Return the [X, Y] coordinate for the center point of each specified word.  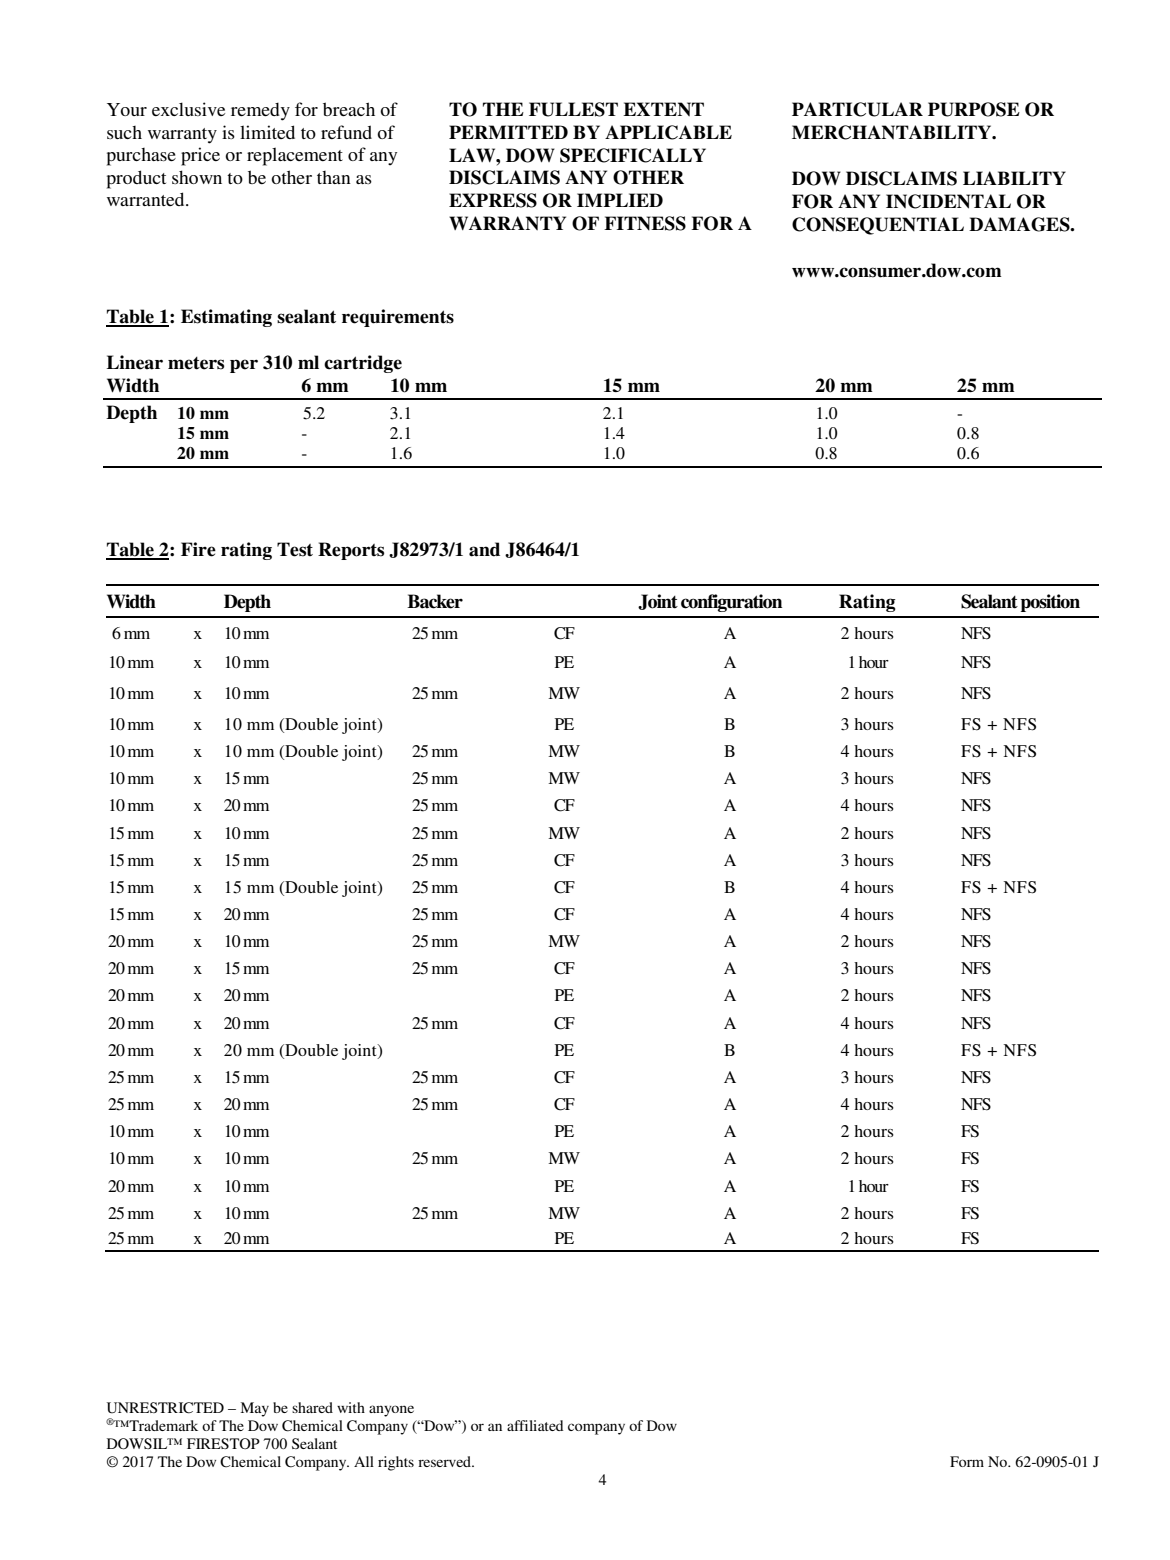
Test [295, 549]
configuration [731, 603]
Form [967, 1461]
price [200, 156]
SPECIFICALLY [633, 155]
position [1050, 603]
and [484, 549]
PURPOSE [974, 109]
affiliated [535, 1425]
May [255, 1409]
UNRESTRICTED [165, 1408]
